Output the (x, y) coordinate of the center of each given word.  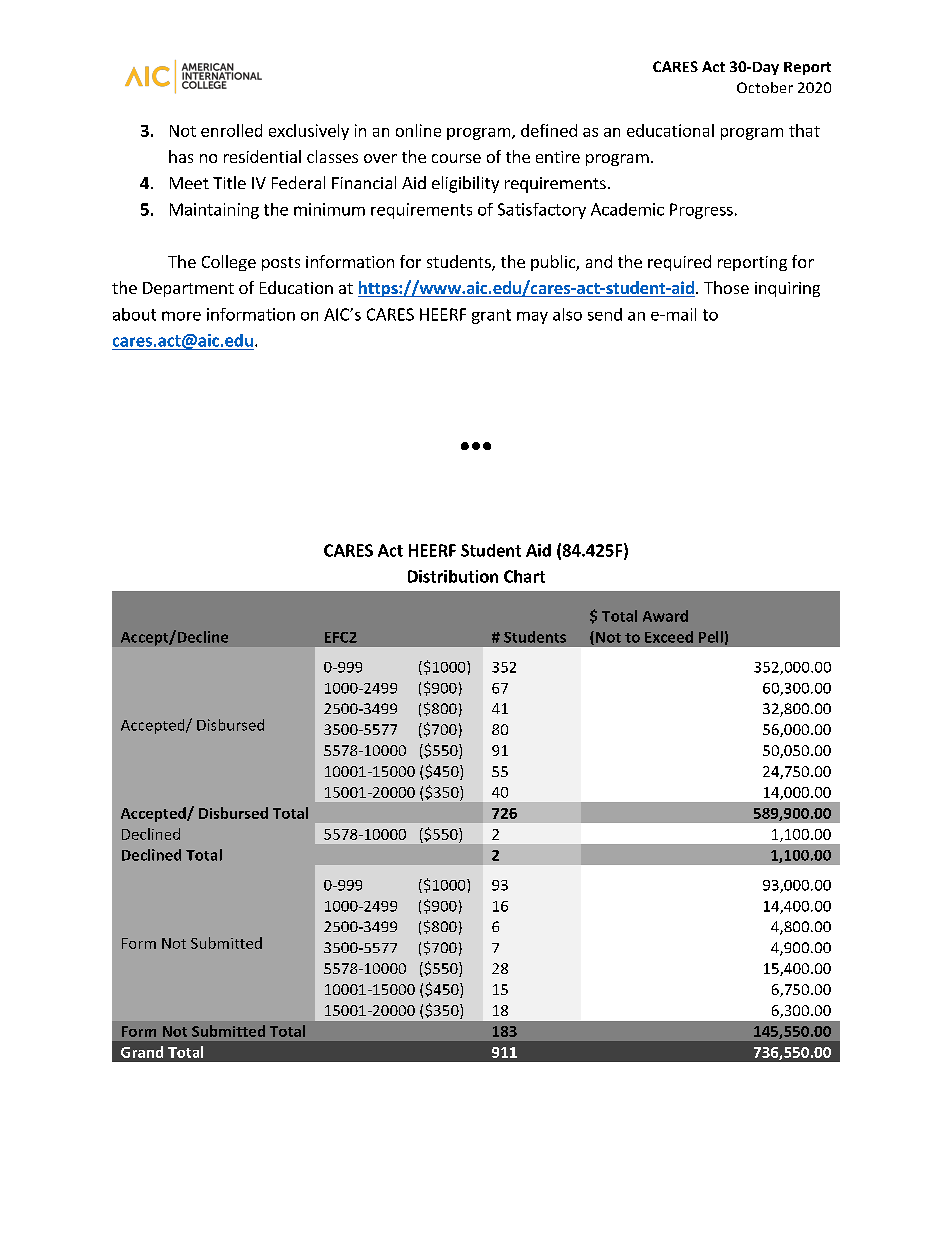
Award (665, 616)
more (181, 316)
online (418, 130)
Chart (524, 576)
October (765, 87)
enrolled (231, 130)
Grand (142, 1052)
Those (726, 287)
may (532, 318)
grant (491, 316)
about (134, 314)
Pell (711, 637)
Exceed (669, 637)
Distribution (453, 576)
